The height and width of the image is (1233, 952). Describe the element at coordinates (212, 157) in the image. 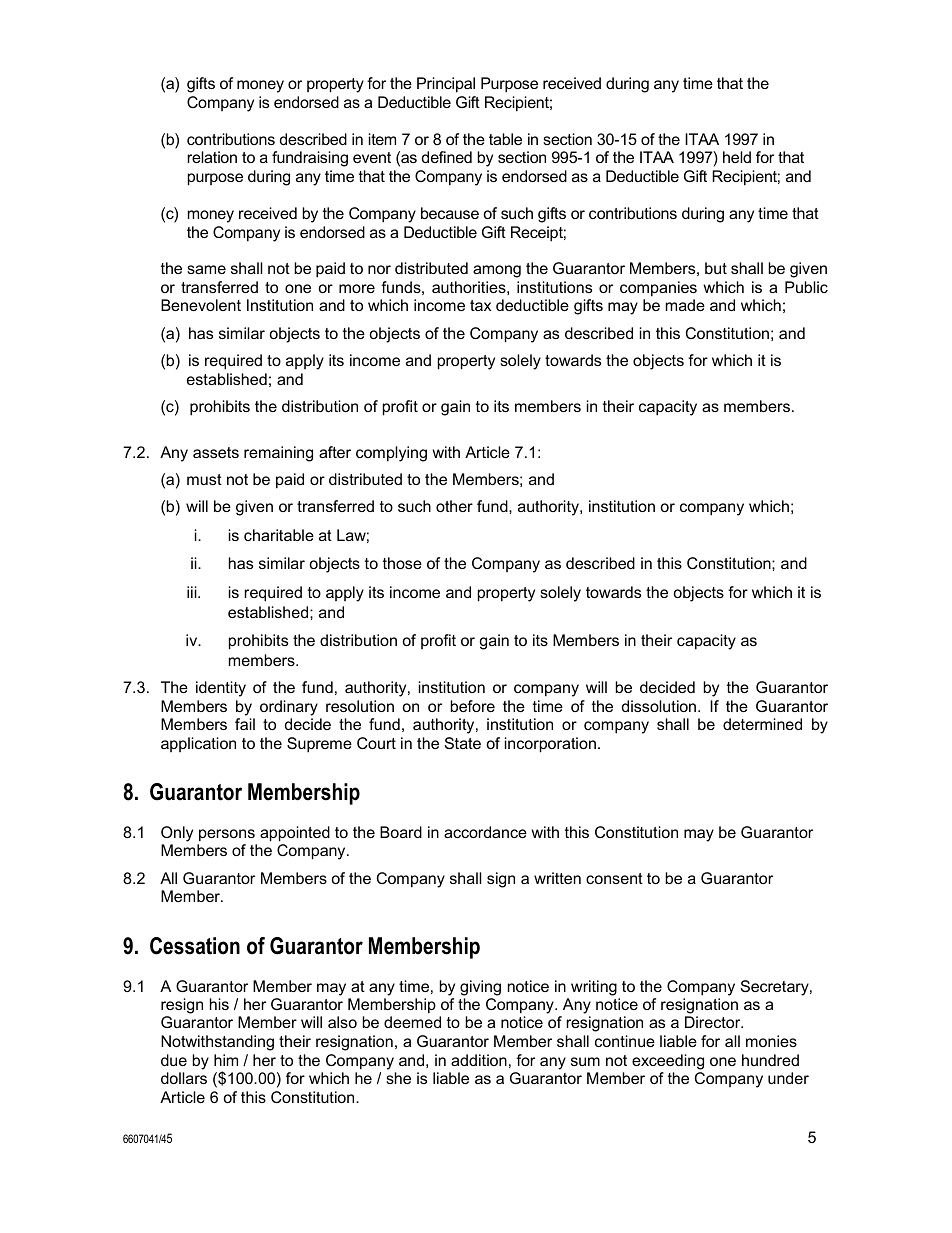

I see `relation` at that location.
